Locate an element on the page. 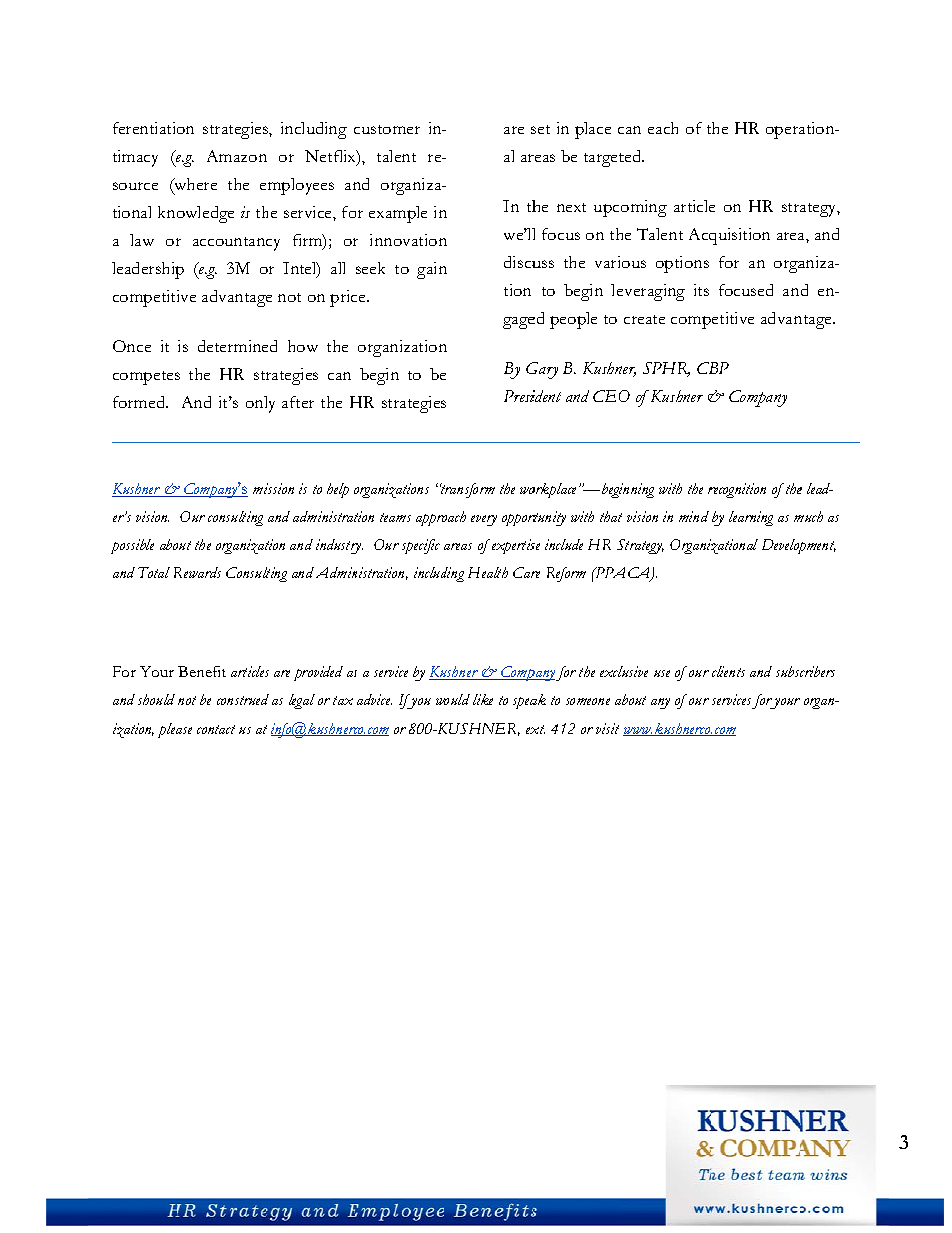 This image has height=1233, width=952. possible is located at coordinates (132, 546).
